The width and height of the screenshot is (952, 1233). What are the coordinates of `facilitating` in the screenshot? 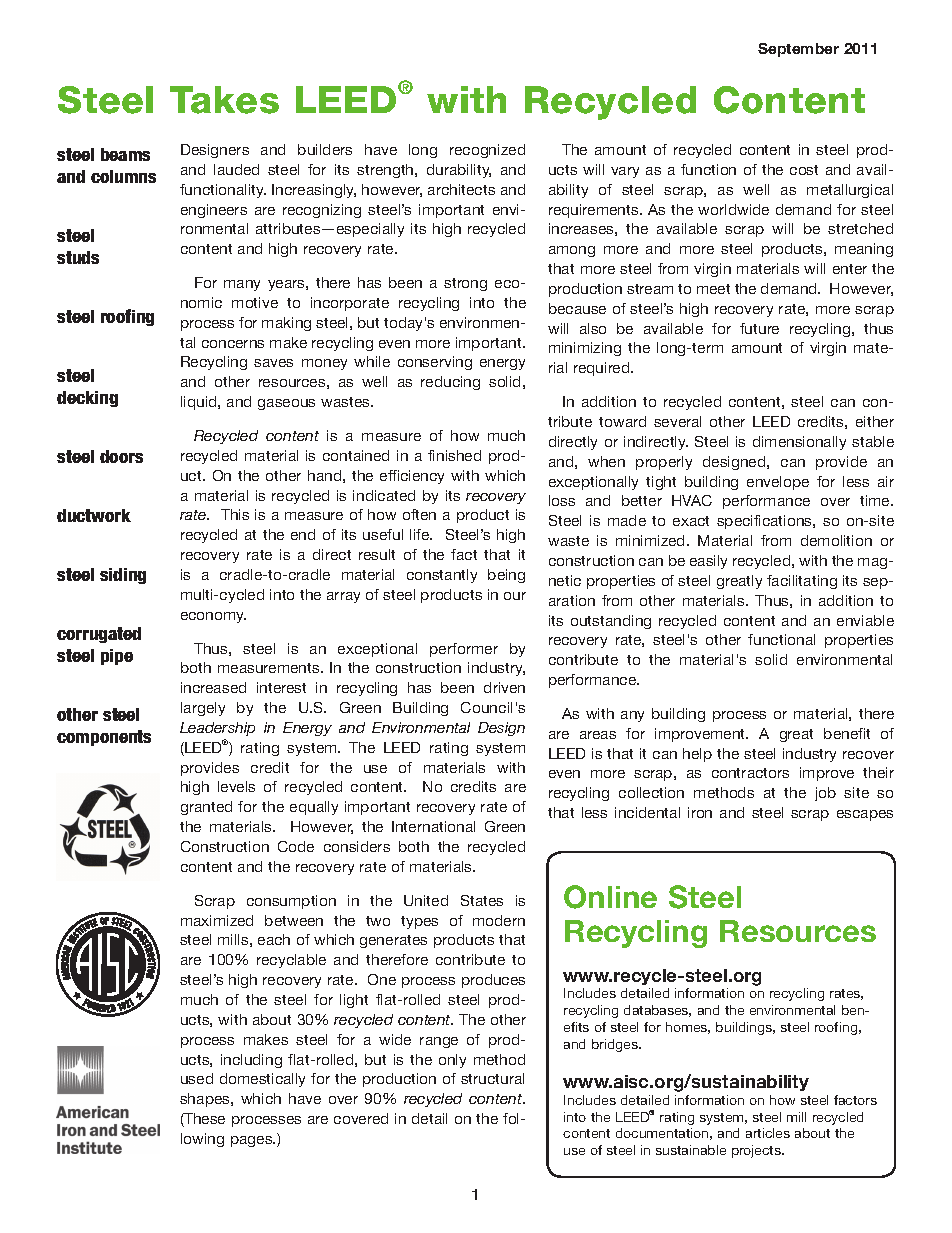 It's located at (802, 582).
